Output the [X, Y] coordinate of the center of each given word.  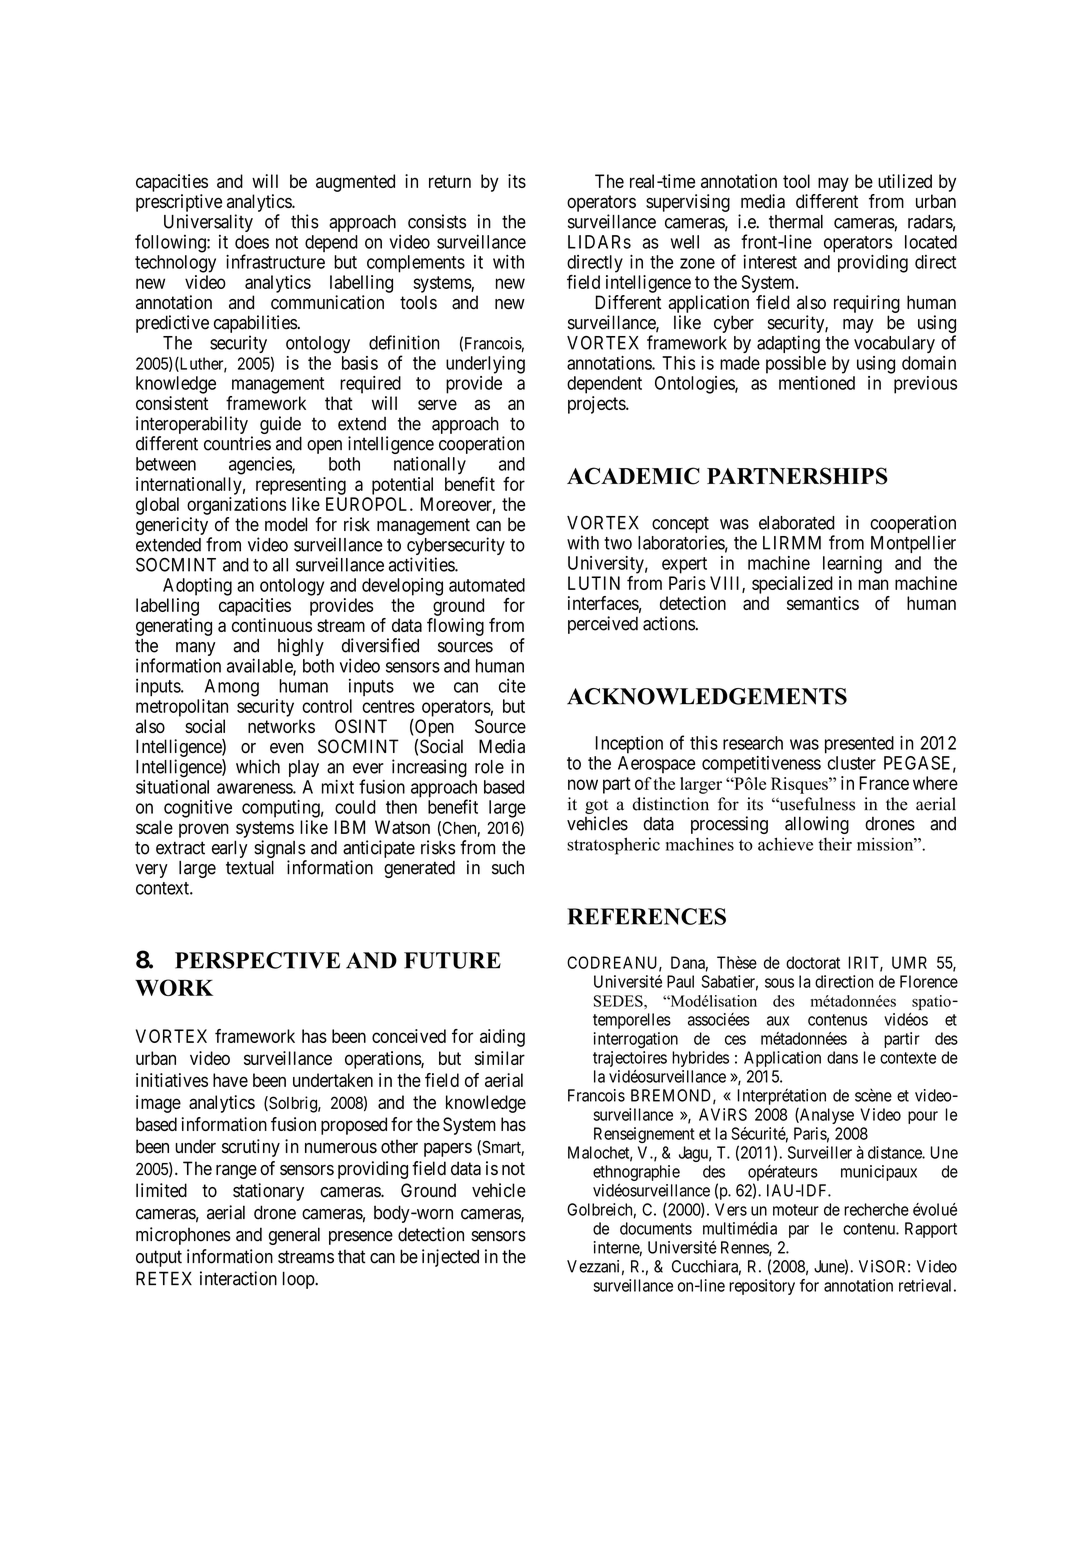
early [230, 849]
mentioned [817, 383]
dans [842, 1057]
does [252, 242]
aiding [502, 1038]
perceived [603, 625]
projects [597, 405]
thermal [796, 222]
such [508, 867]
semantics [823, 603]
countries [237, 443]
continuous [272, 625]
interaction [238, 1278]
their [835, 844]
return [450, 181]
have [230, 1080]
